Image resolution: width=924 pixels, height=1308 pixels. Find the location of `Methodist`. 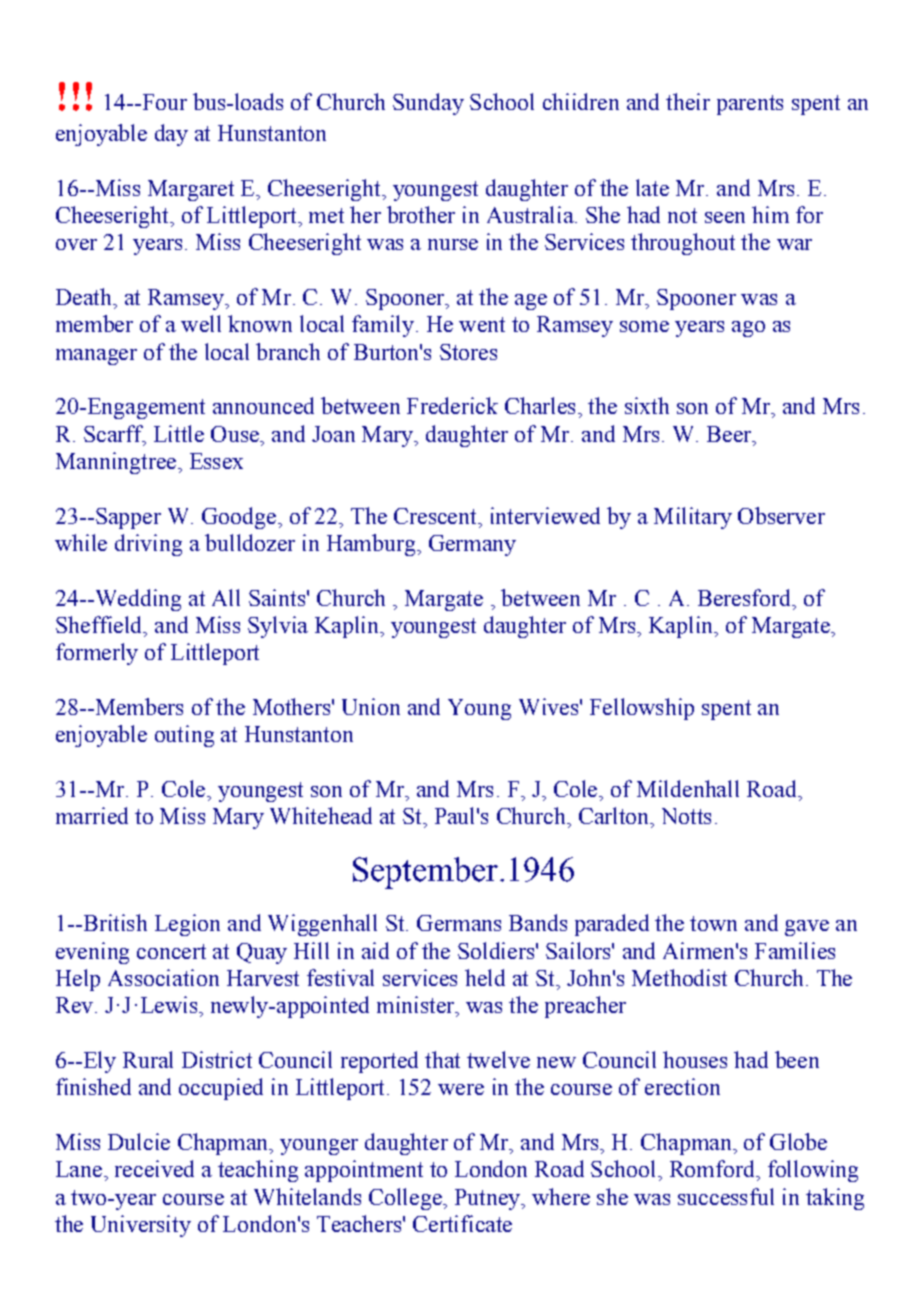

Methodist is located at coordinates (679, 977).
